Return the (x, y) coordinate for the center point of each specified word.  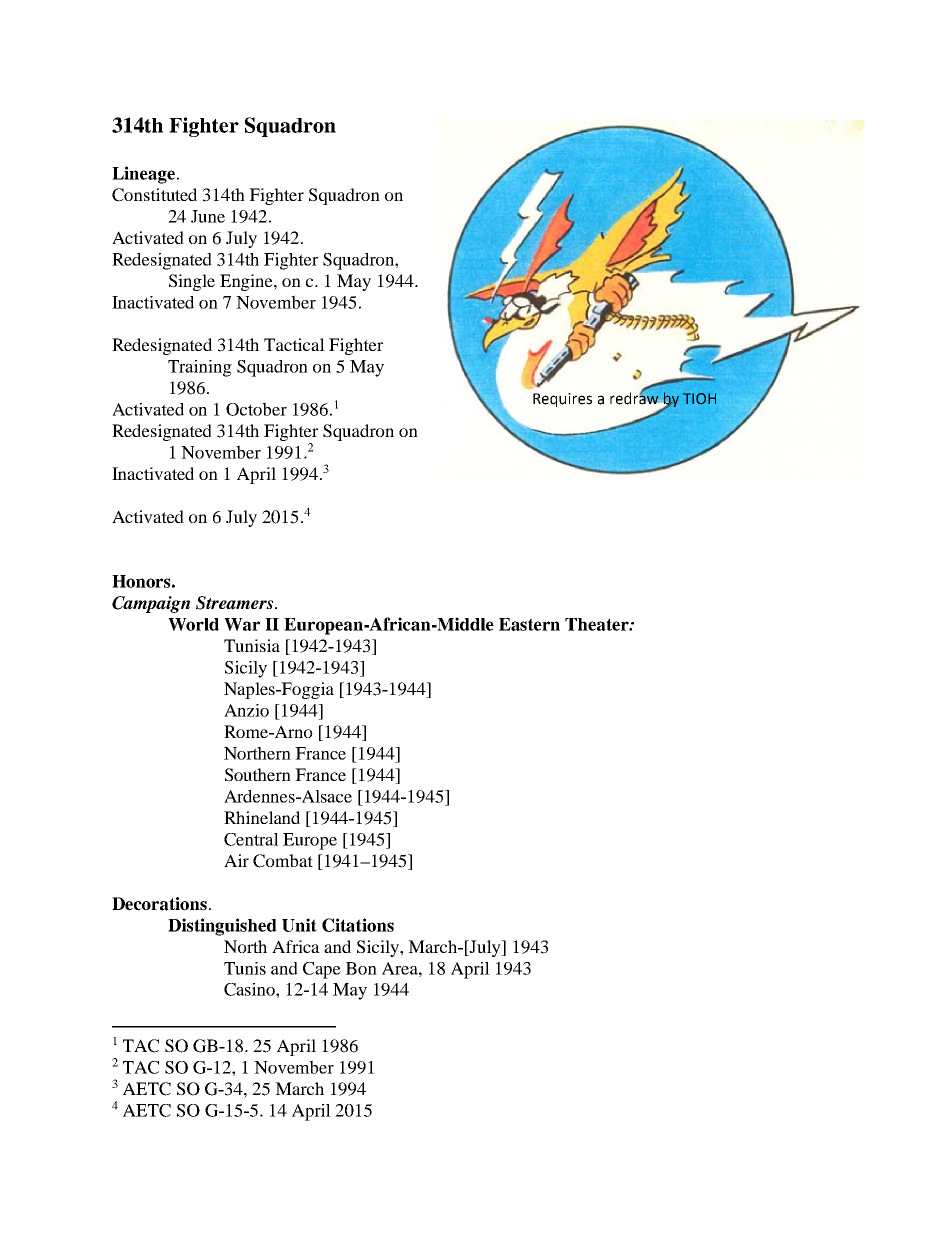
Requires (562, 400)
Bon (361, 968)
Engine (247, 282)
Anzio (246, 710)
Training (200, 368)
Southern (258, 775)
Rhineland (262, 817)
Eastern (529, 624)
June (208, 216)
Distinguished (222, 927)
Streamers (236, 603)
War (242, 624)
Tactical (294, 344)
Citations (358, 925)
